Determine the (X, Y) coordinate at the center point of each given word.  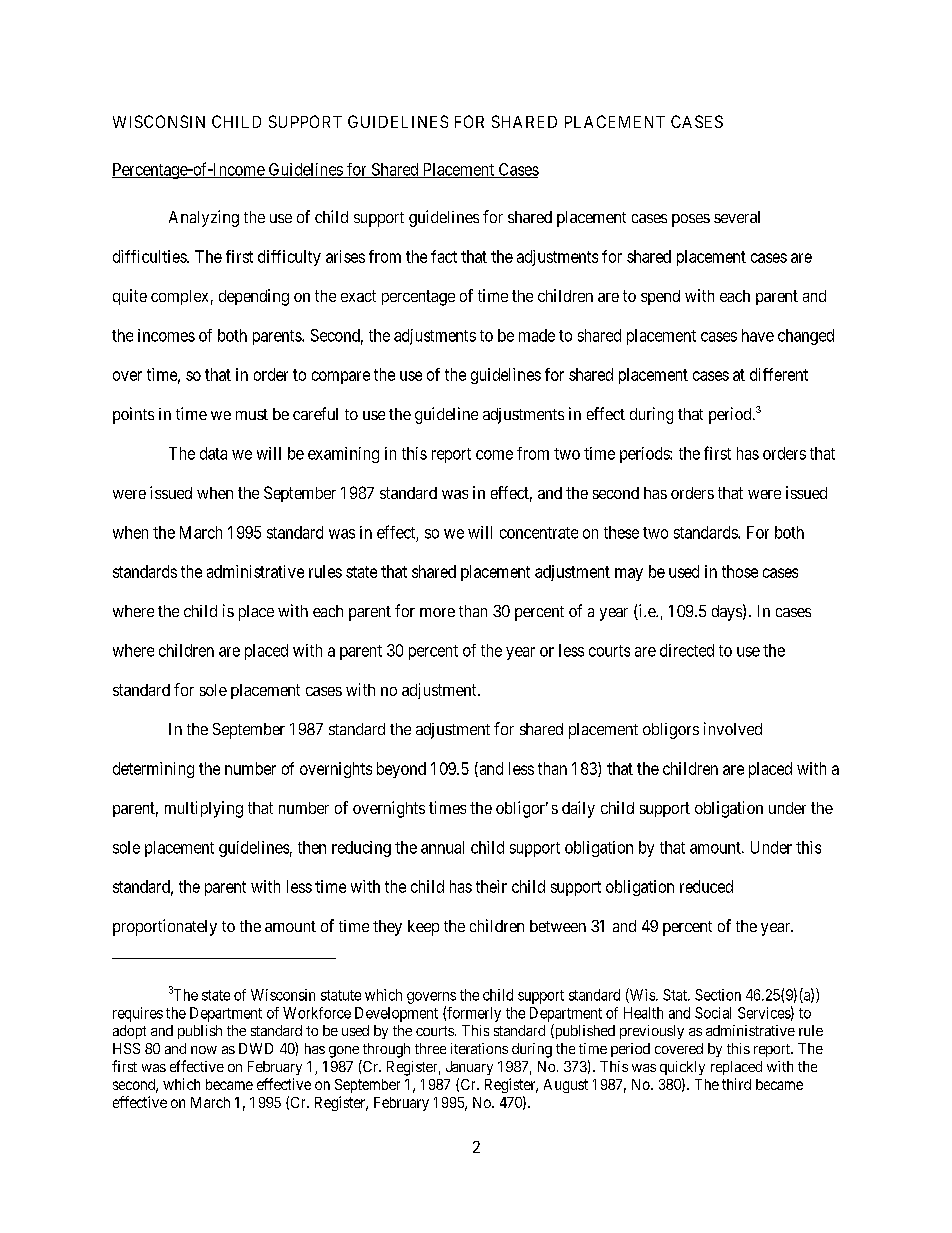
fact (444, 256)
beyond (401, 770)
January (469, 1068)
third (736, 1084)
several (737, 217)
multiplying (204, 809)
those (740, 571)
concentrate (539, 533)
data (213, 453)
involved (733, 728)
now (204, 1050)
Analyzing (204, 218)
